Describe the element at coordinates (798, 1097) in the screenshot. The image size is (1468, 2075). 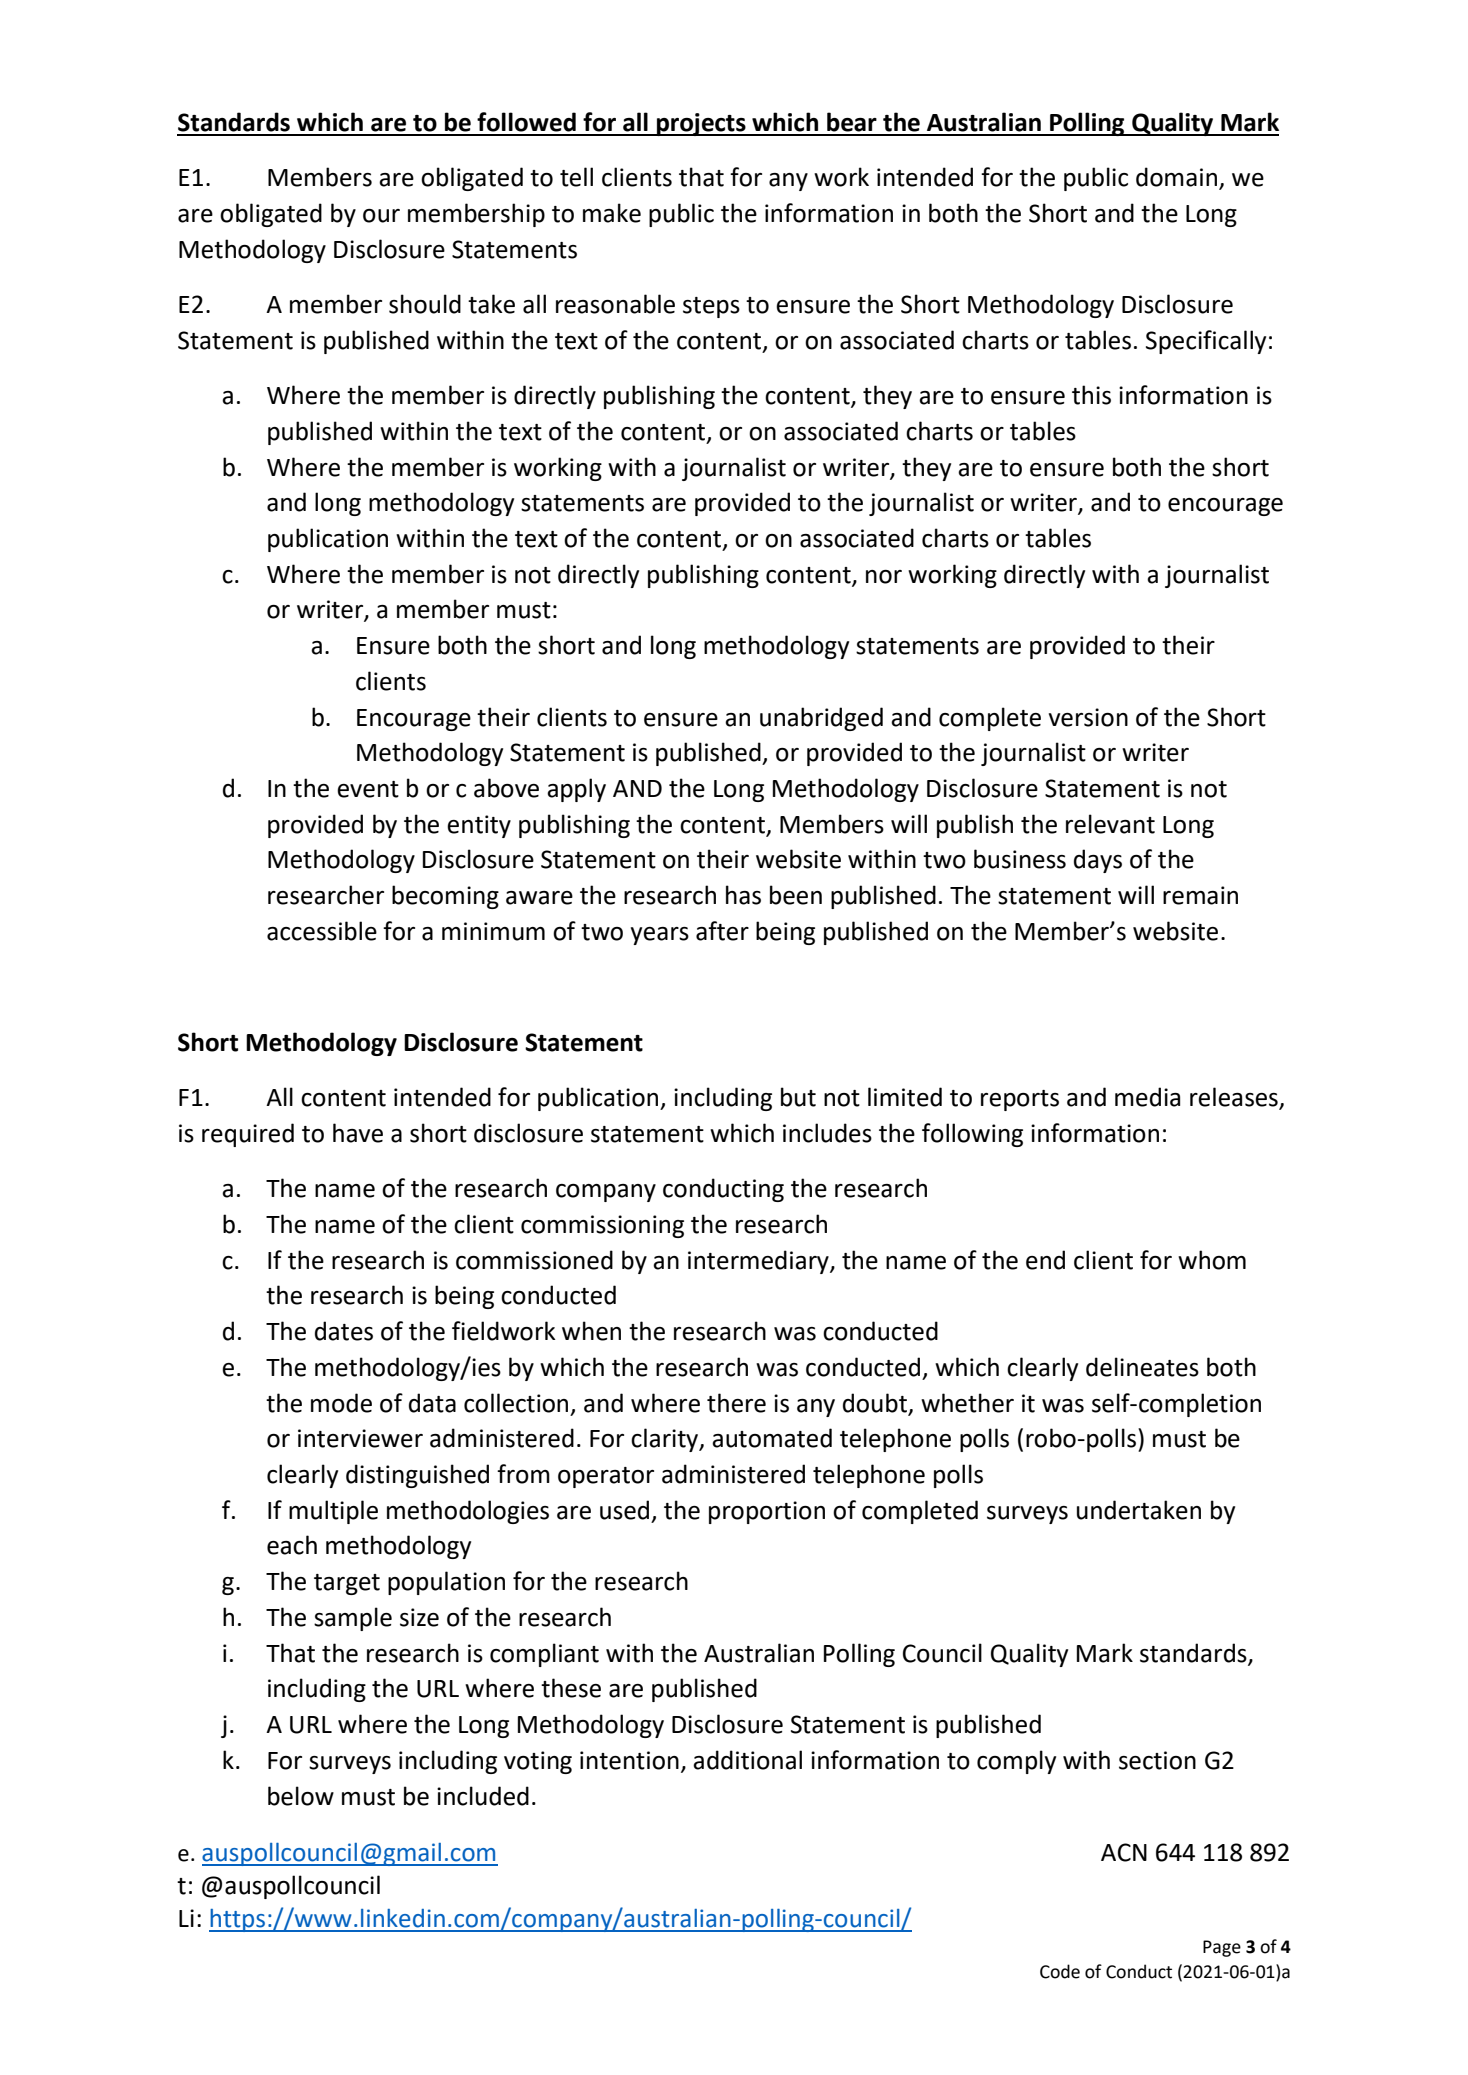
I see `but` at that location.
